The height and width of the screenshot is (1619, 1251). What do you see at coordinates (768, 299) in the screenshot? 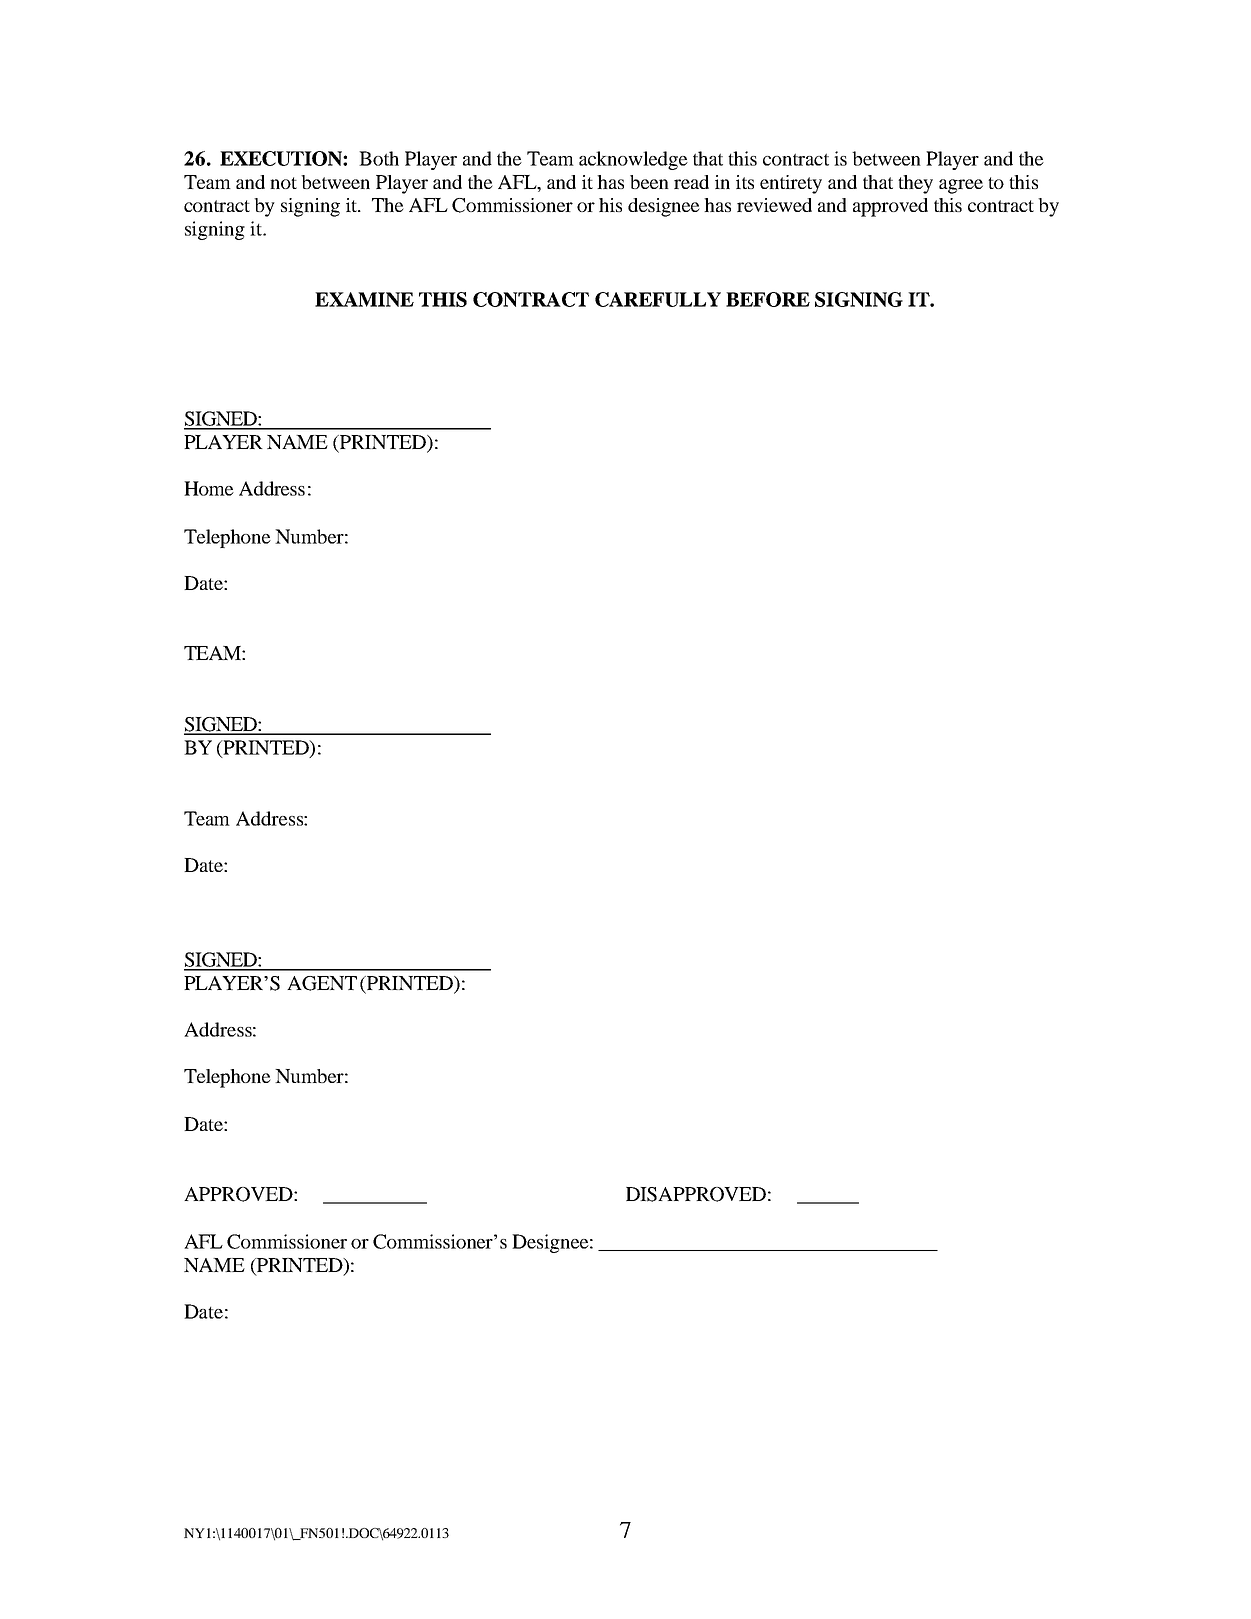
I see `BEFORE` at bounding box center [768, 299].
